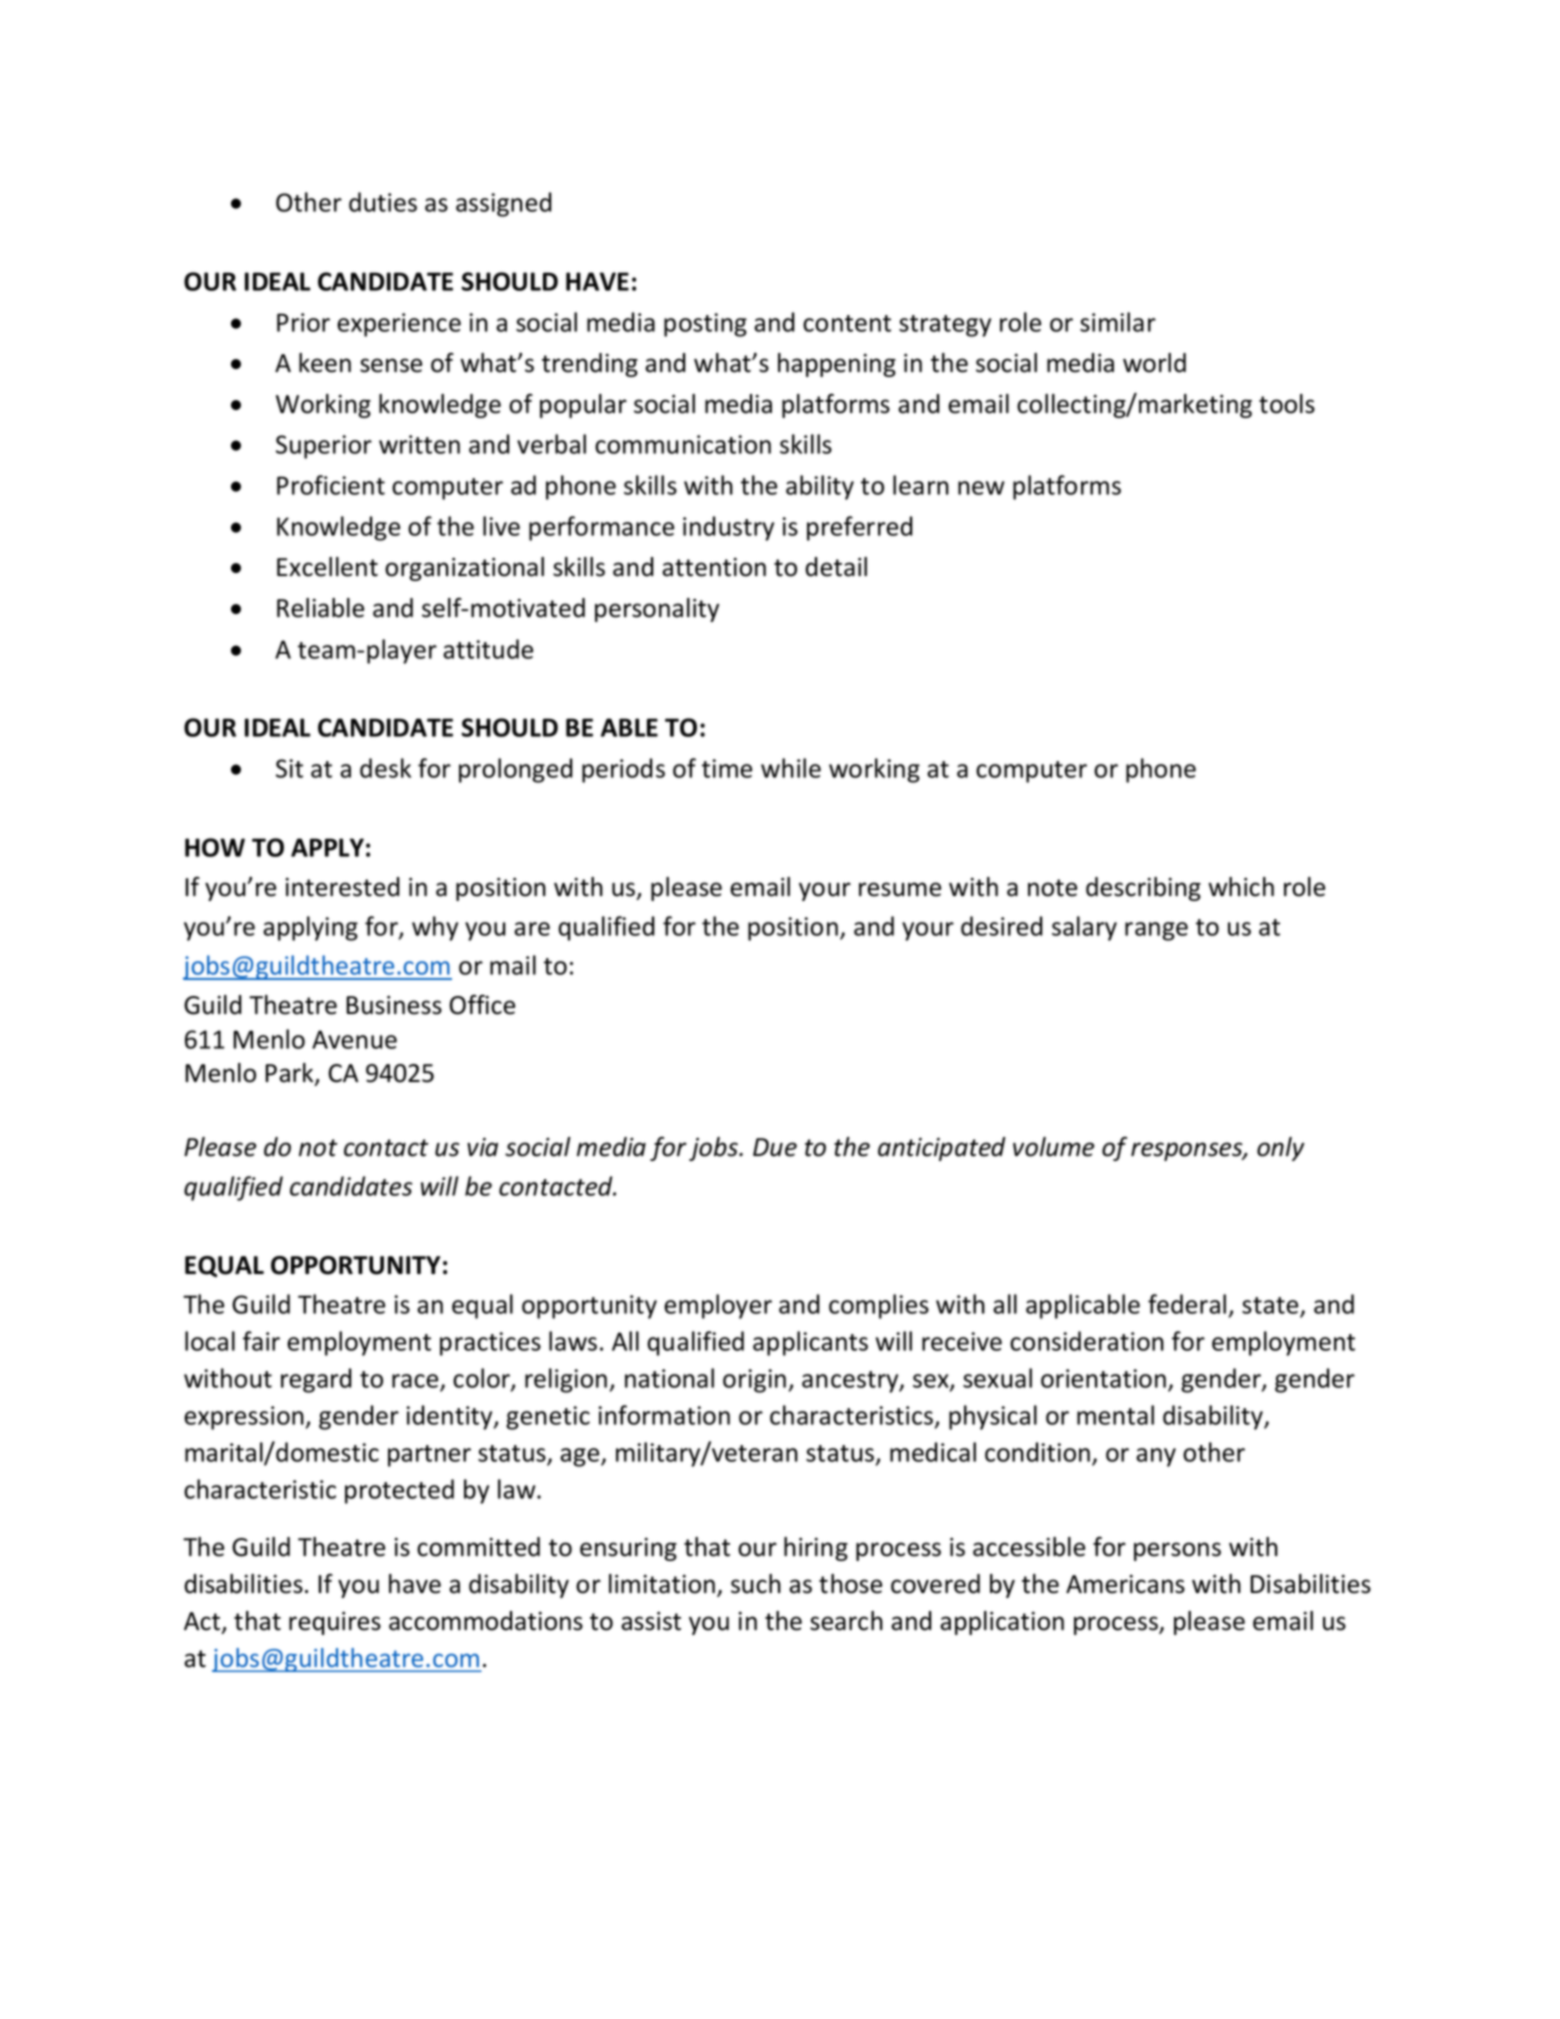 The height and width of the screenshot is (2019, 1560). What do you see at coordinates (705, 325) in the screenshot?
I see `posting` at bounding box center [705, 325].
